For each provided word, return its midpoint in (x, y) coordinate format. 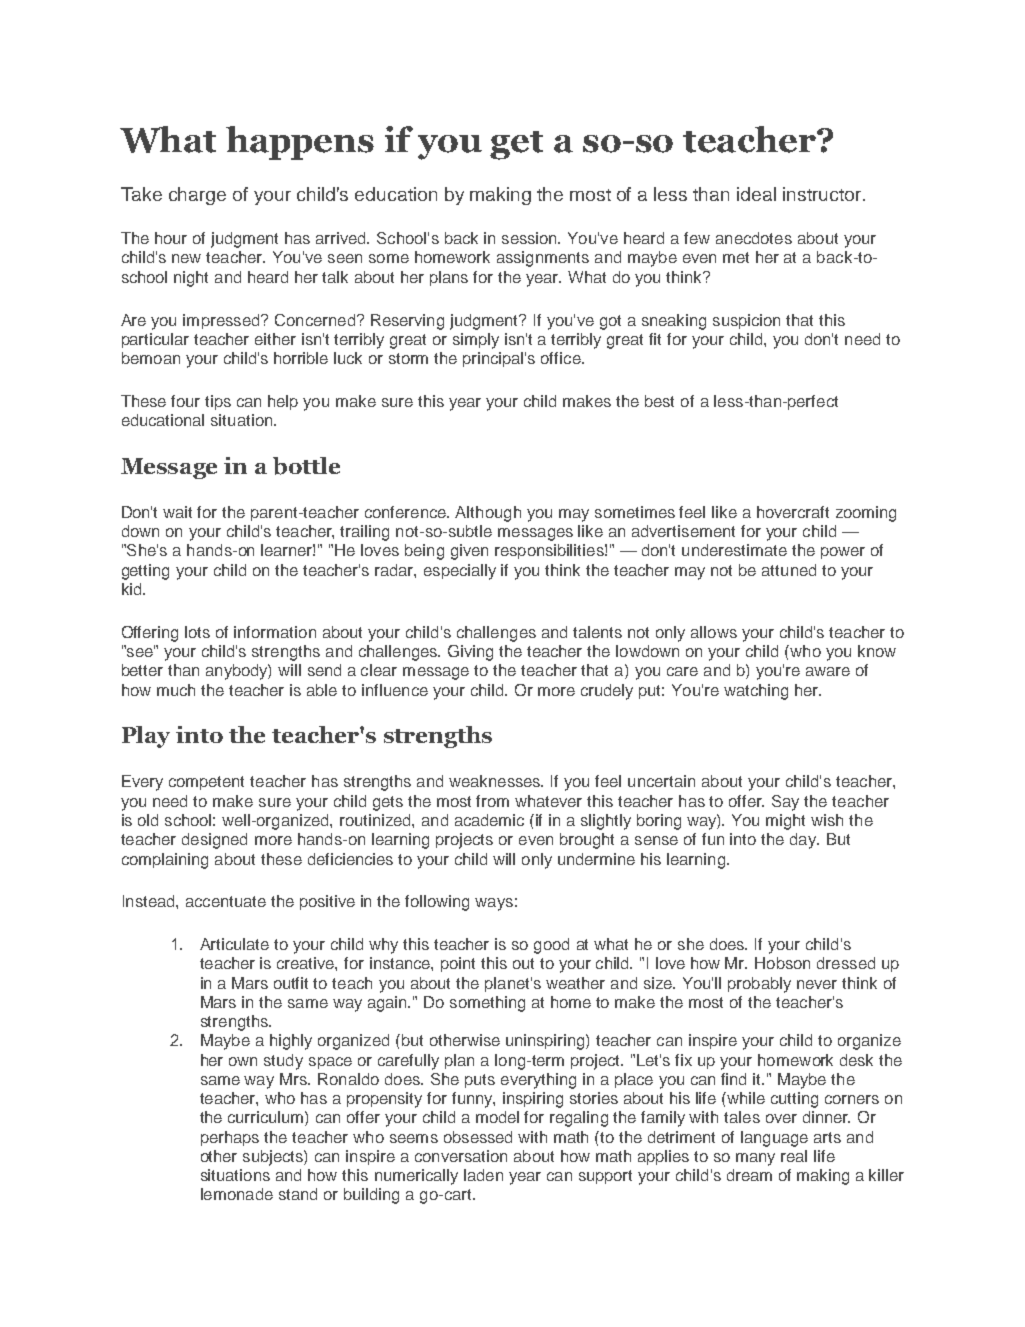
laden (483, 1175)
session (530, 238)
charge (197, 196)
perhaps (230, 1138)
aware (828, 671)
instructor (823, 194)
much (176, 690)
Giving (470, 653)
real (794, 1156)
